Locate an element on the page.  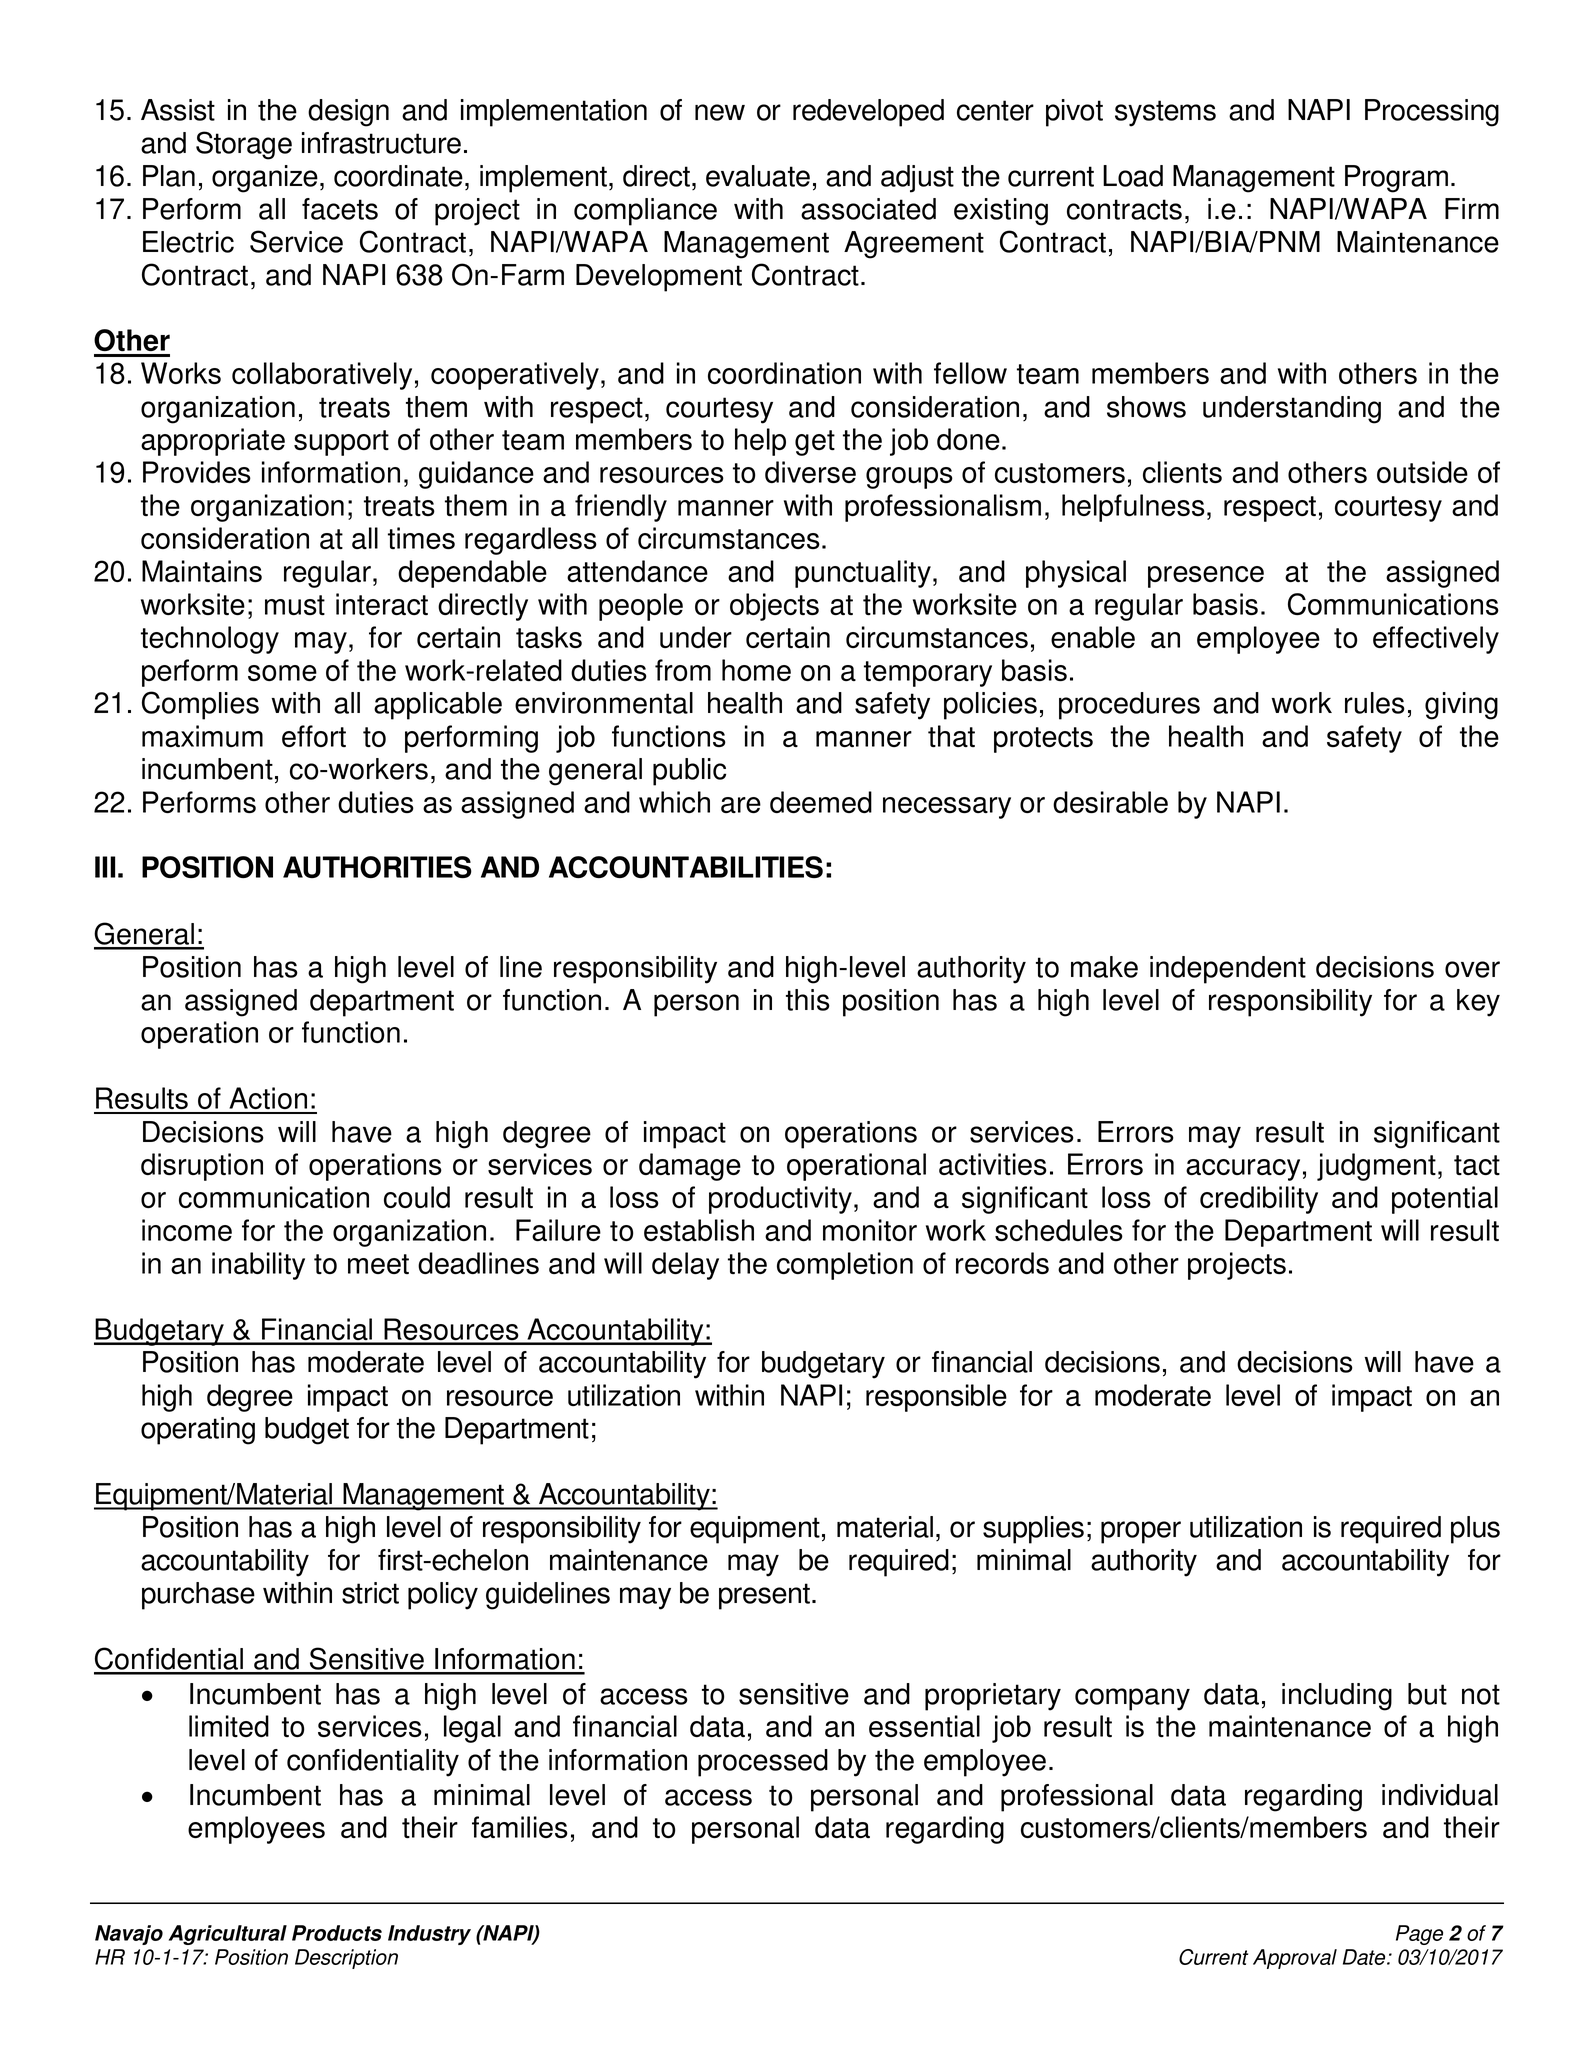
this is located at coordinates (808, 1000).
